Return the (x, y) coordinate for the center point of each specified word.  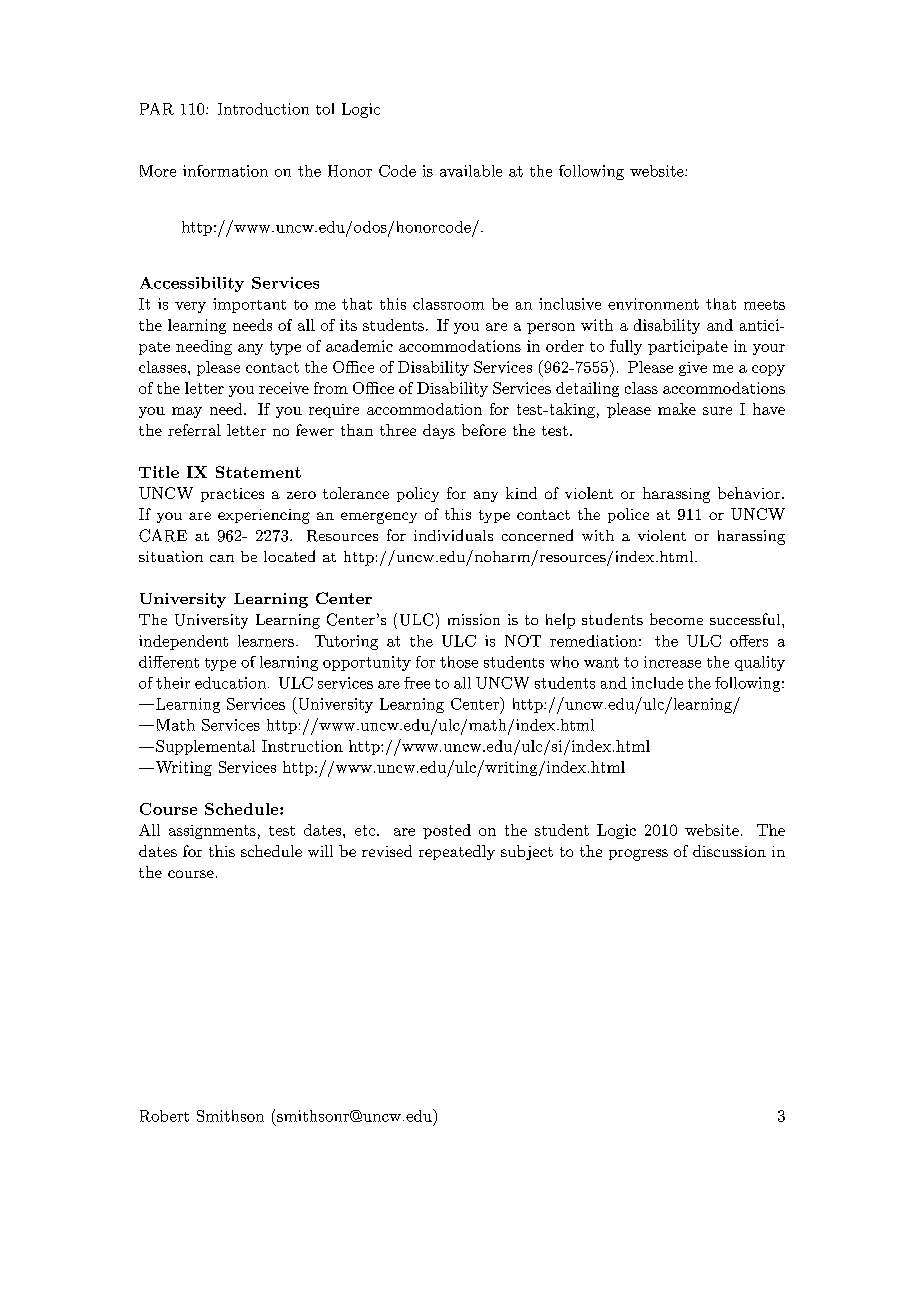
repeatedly (457, 852)
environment (653, 304)
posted (447, 831)
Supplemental (205, 747)
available (471, 171)
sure (717, 411)
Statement (258, 472)
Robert (164, 1116)
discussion (729, 851)
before (484, 430)
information (225, 171)
